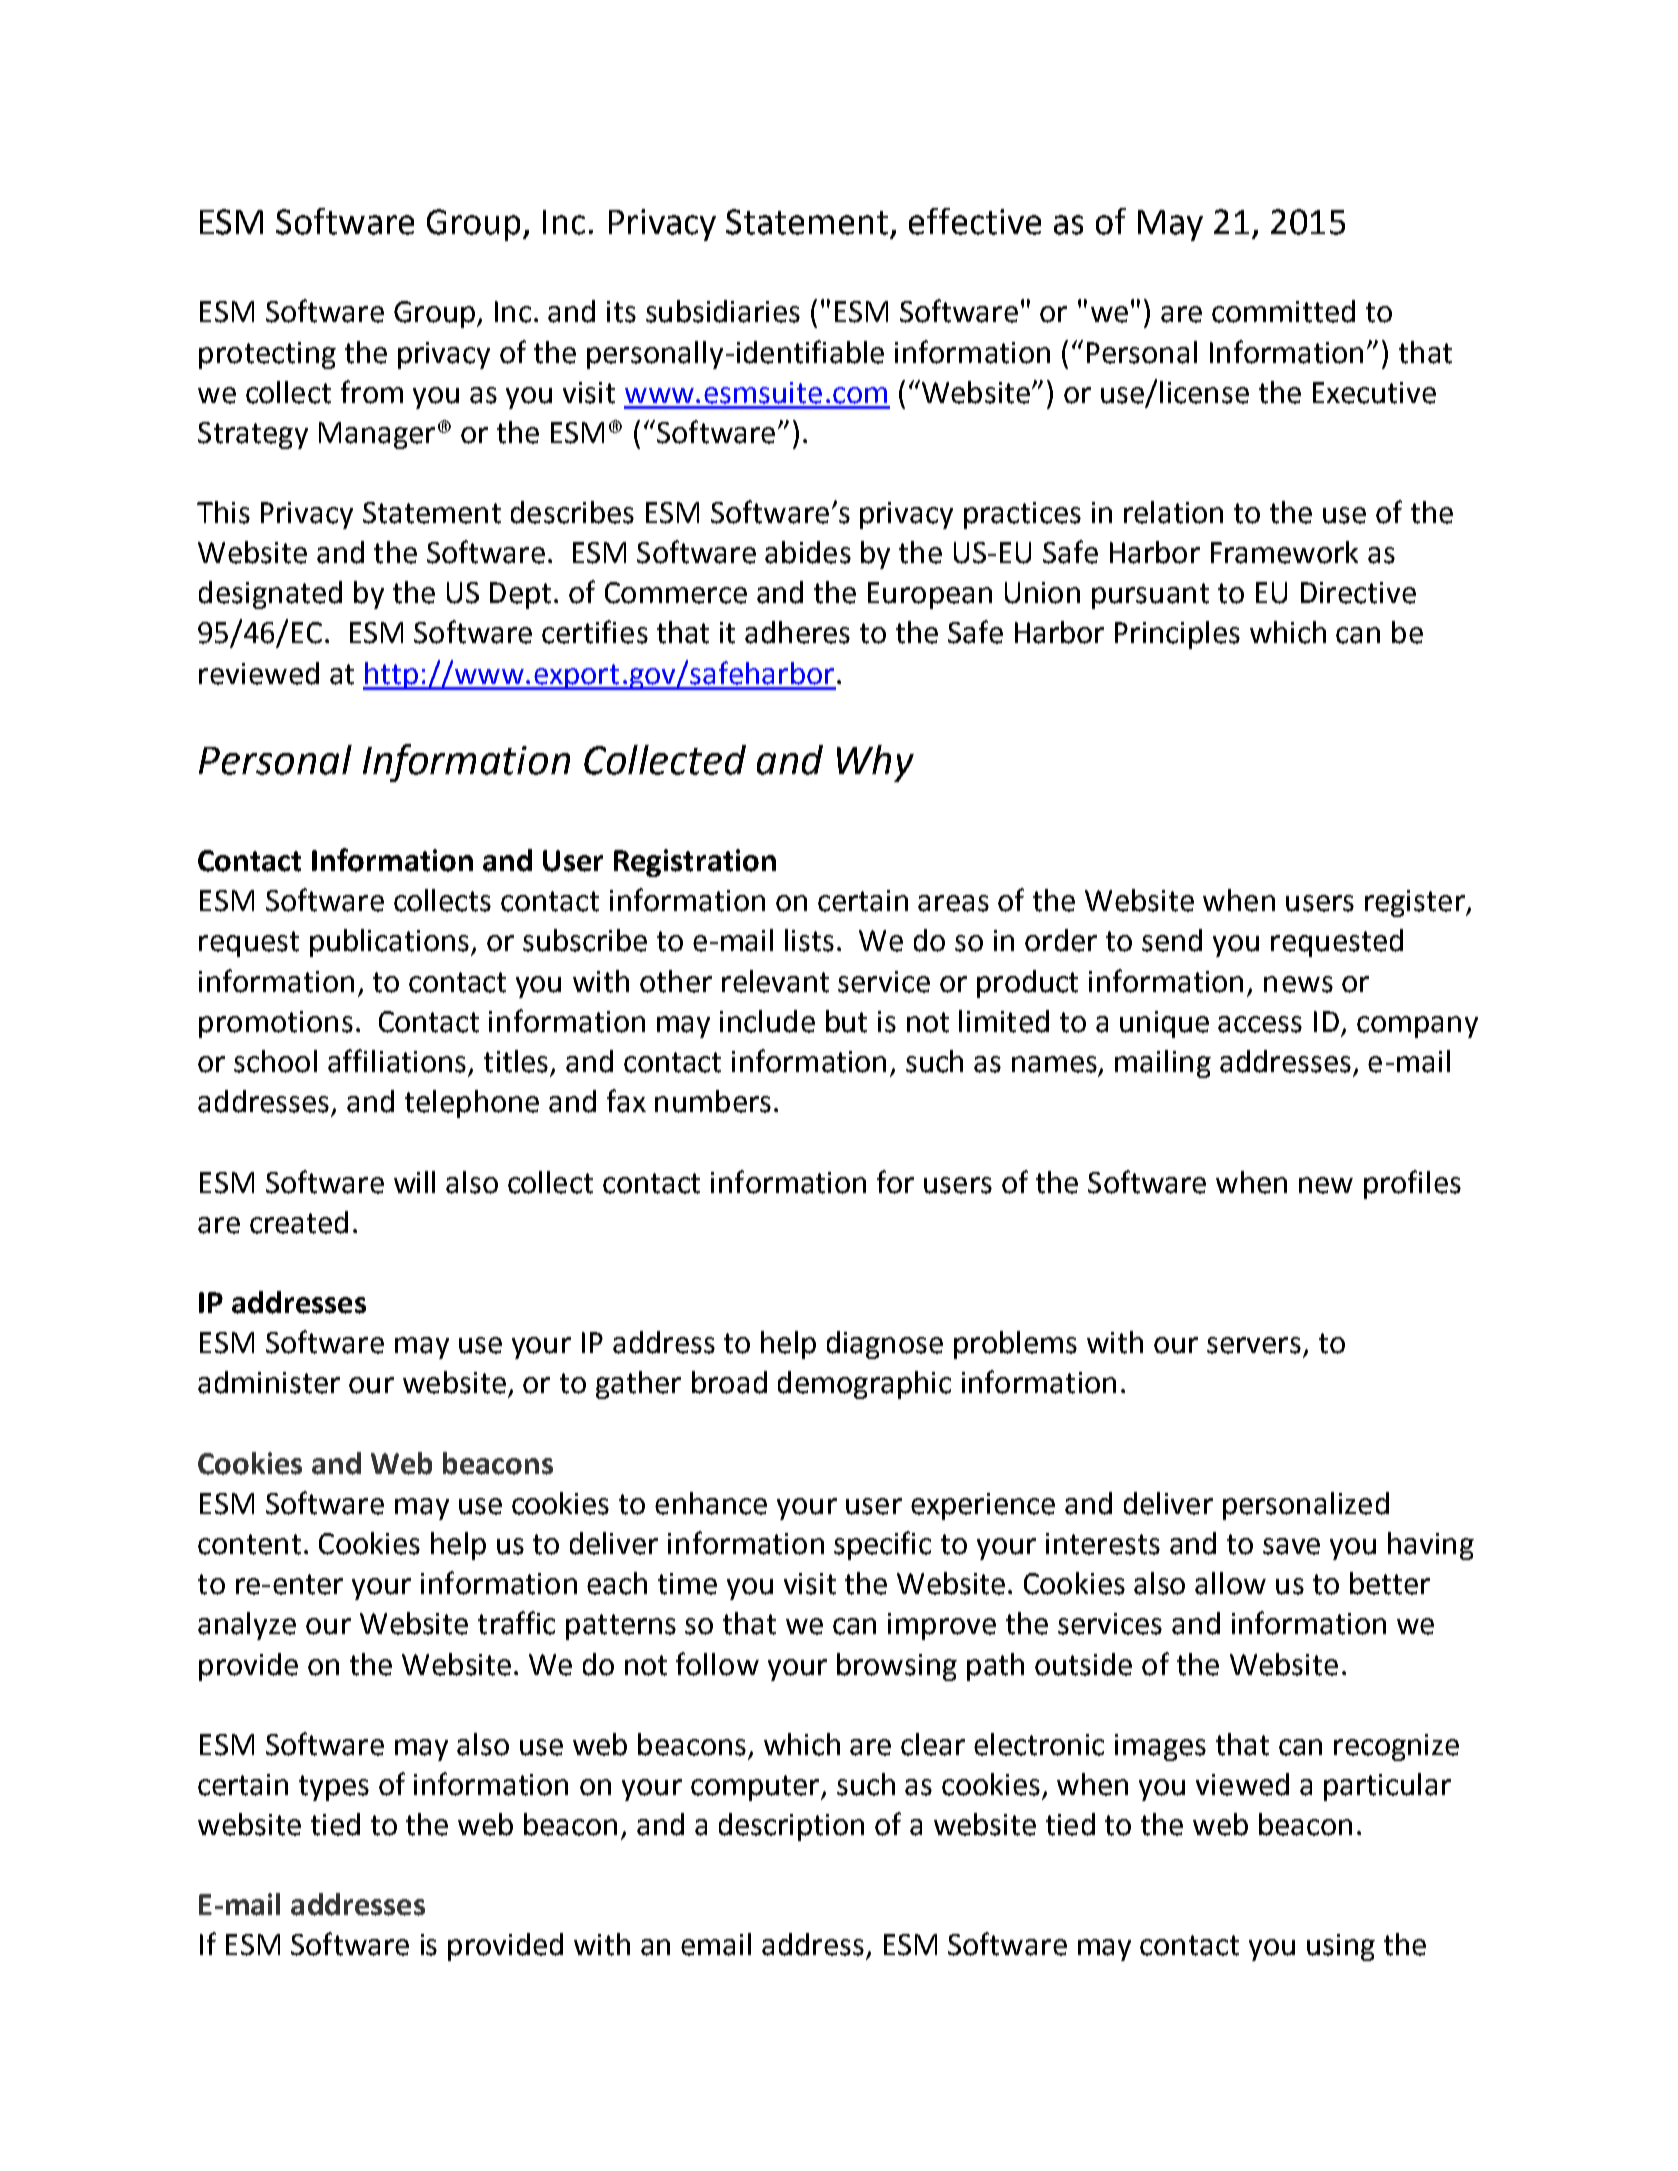 This screenshot has height=2171, width=1678. I want to click on using, so click(1341, 1947).
